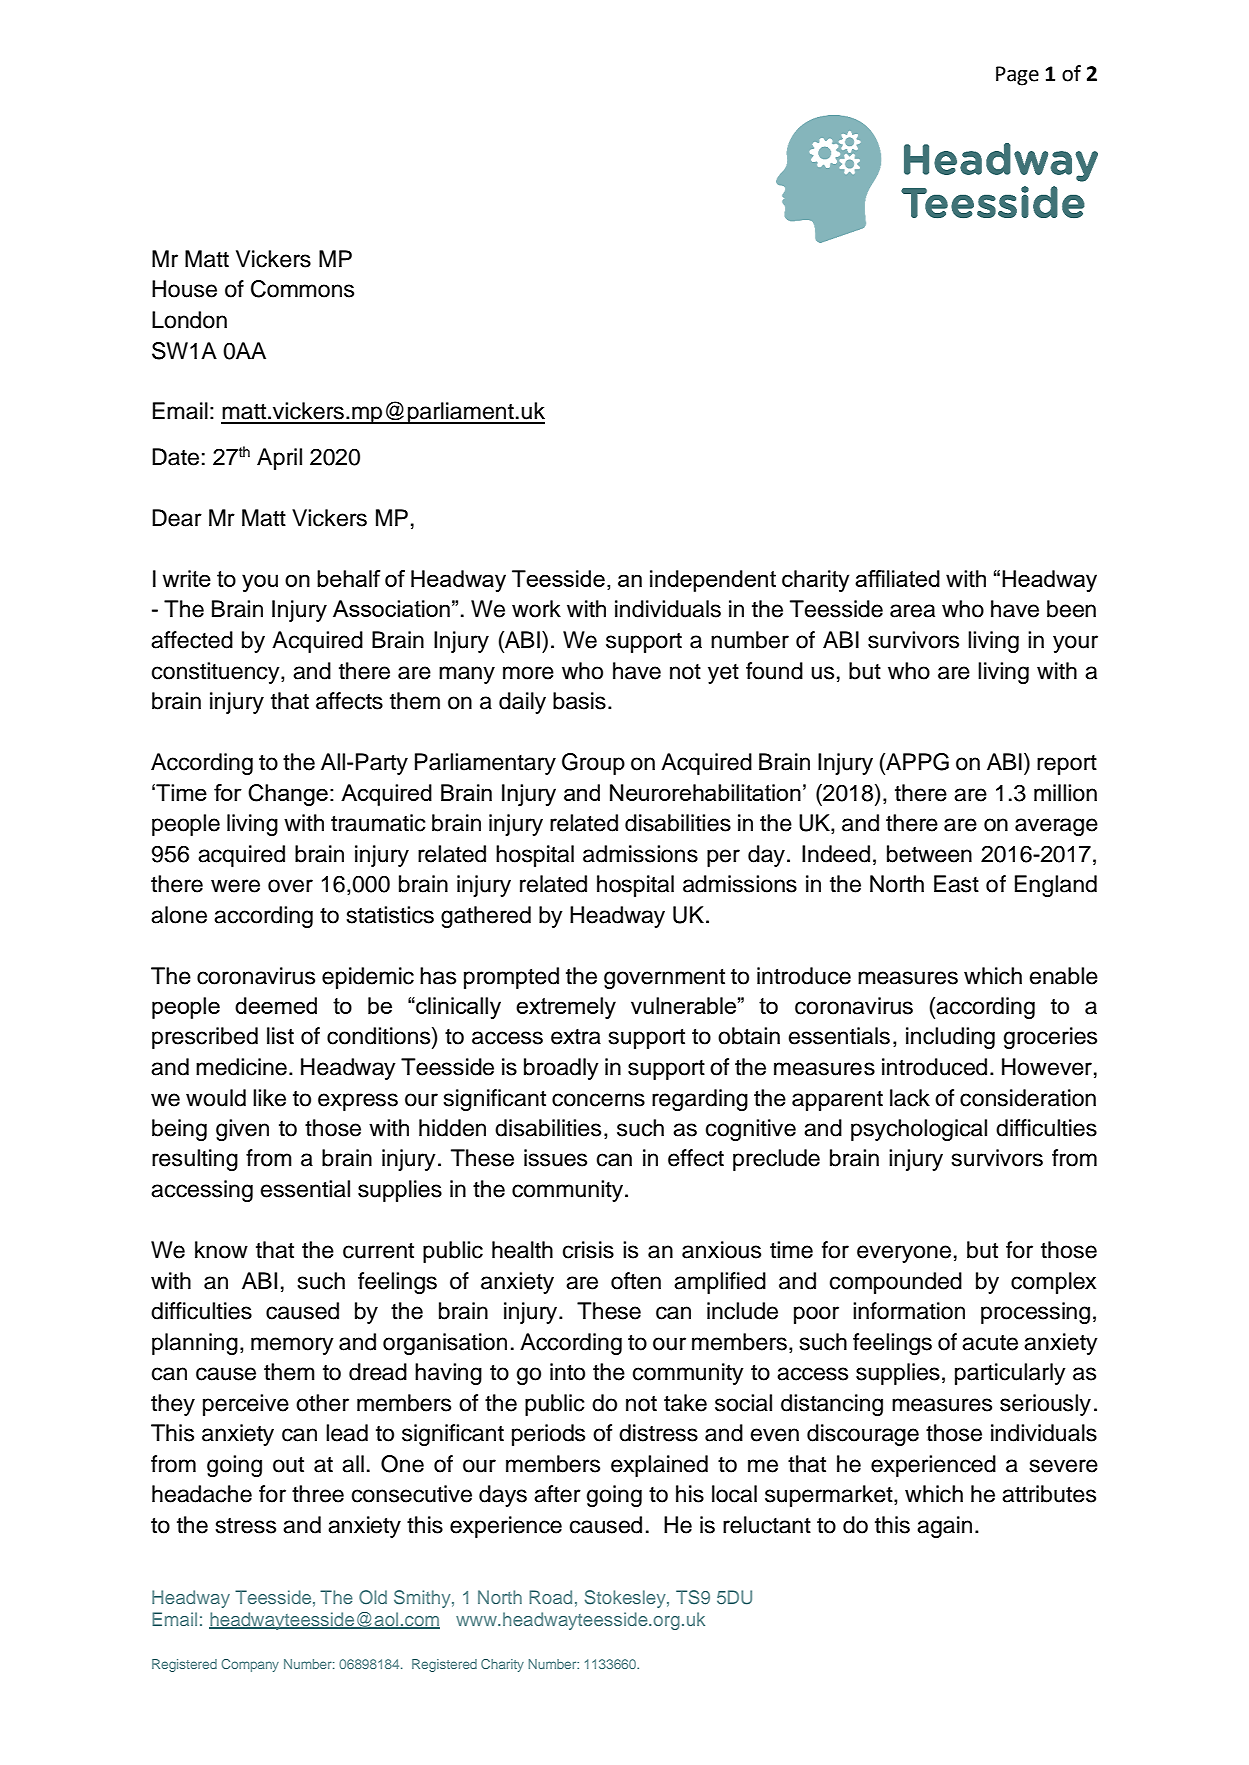  I want to click on psychological, so click(919, 1130).
